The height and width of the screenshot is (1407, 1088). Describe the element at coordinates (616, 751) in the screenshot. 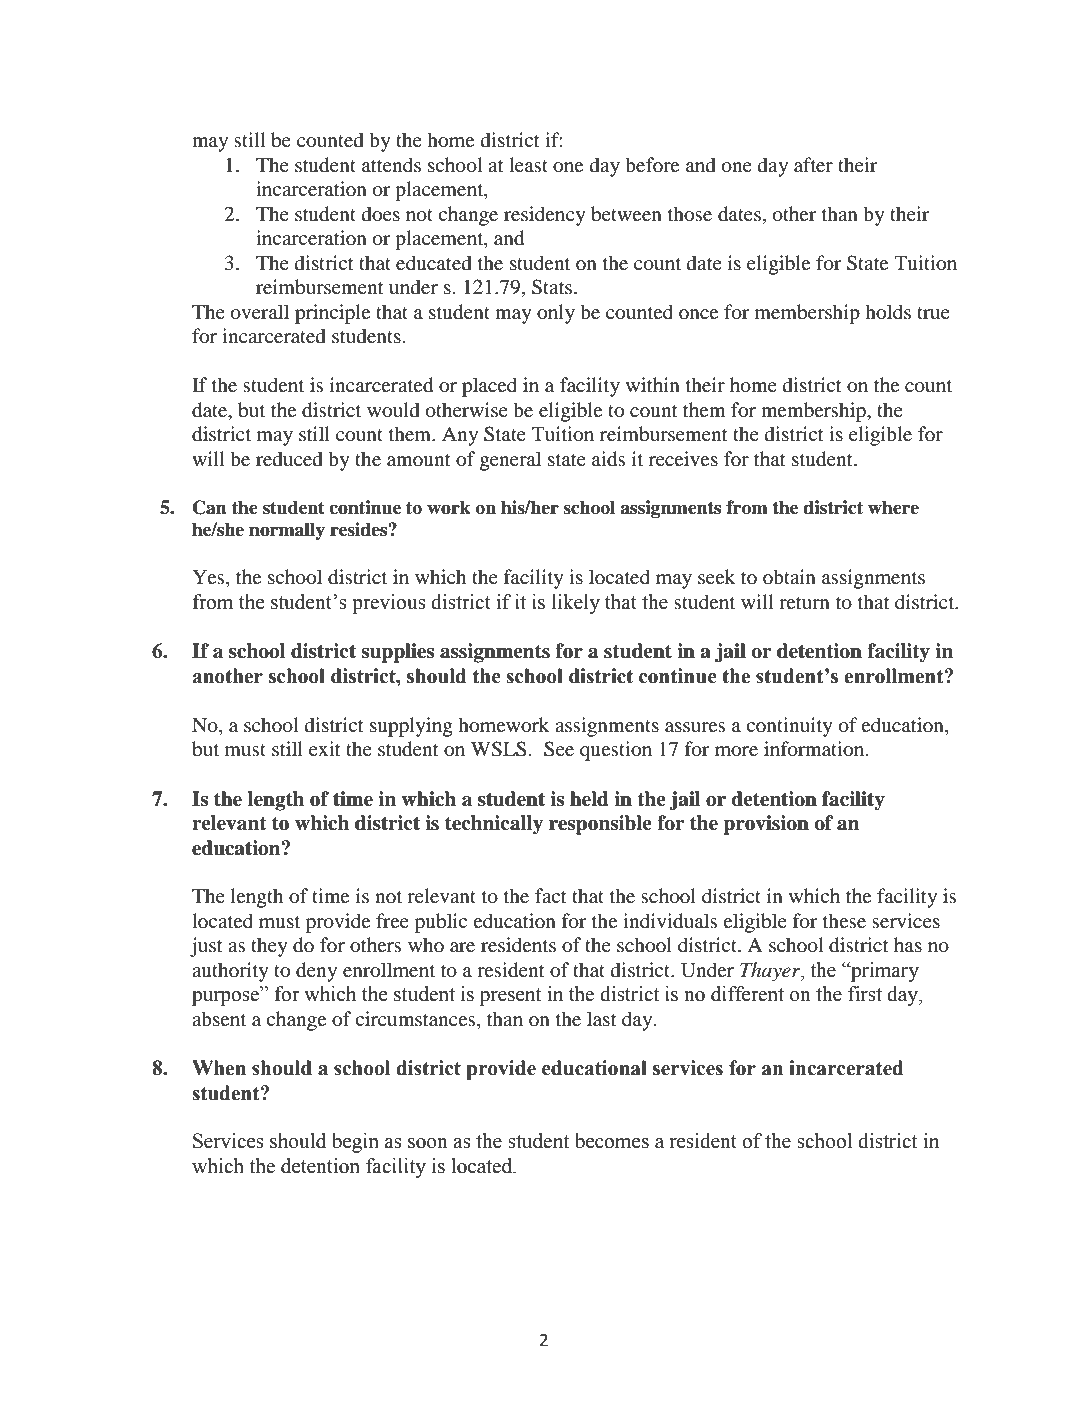

I see `question` at that location.
